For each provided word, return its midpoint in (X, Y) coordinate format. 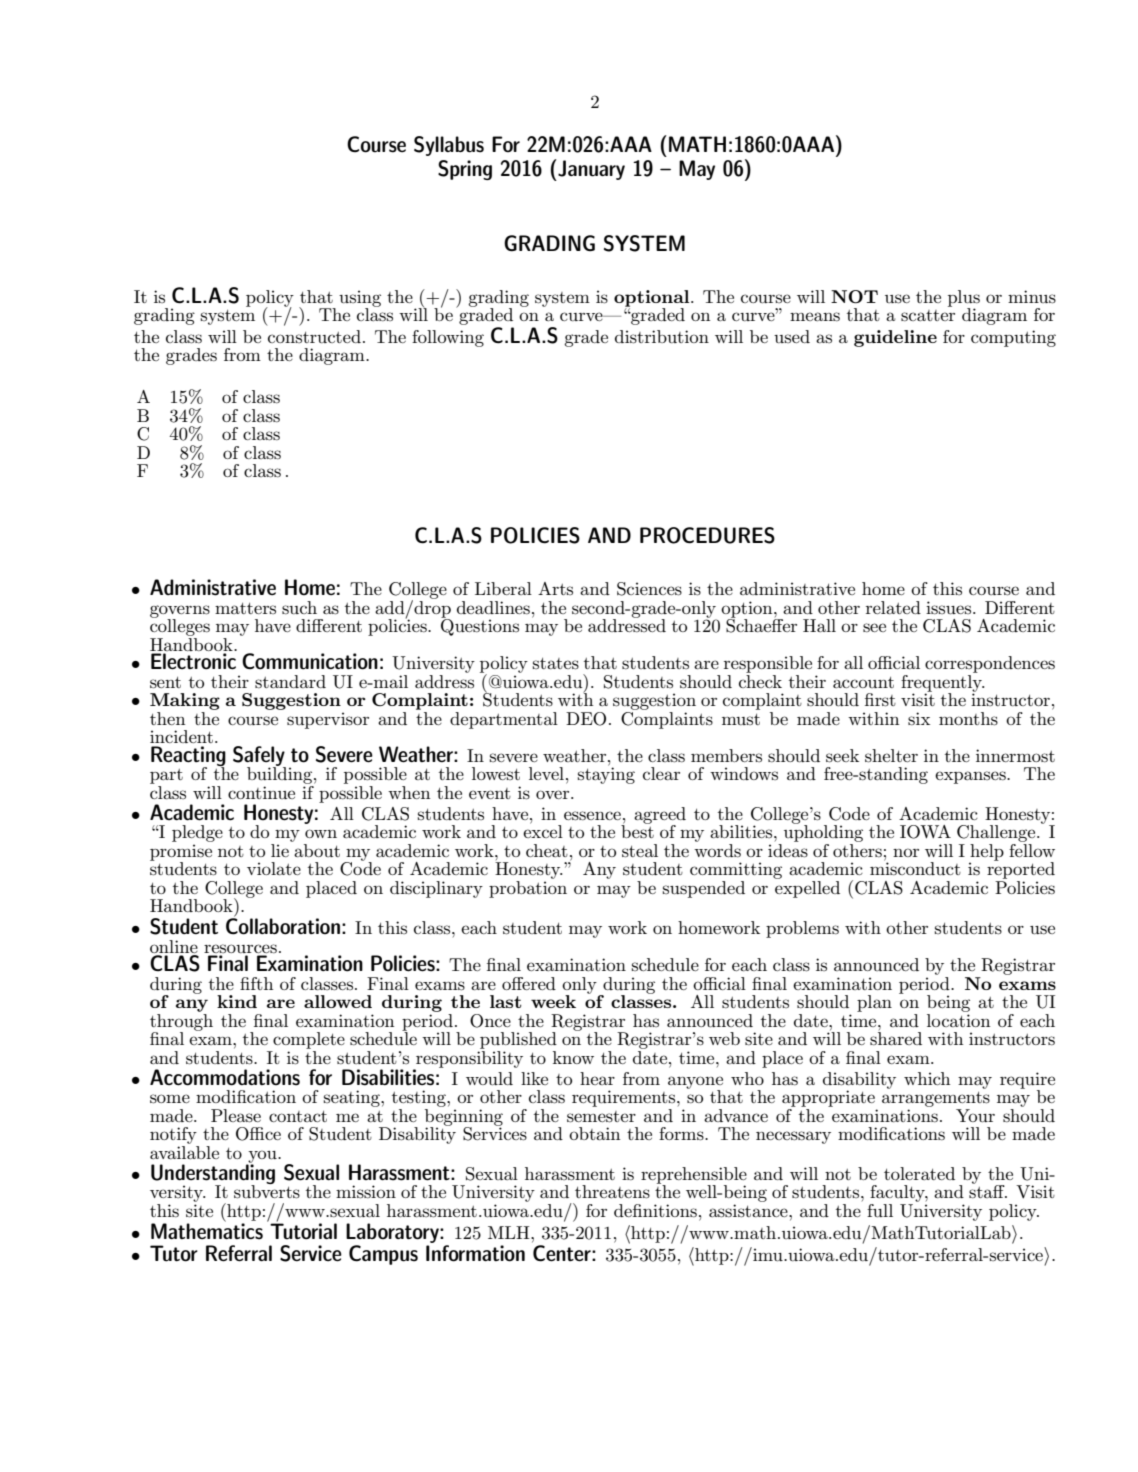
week (553, 1001)
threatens (612, 1192)
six (919, 719)
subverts (267, 1191)
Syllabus (449, 146)
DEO (586, 719)
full (880, 1211)
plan (874, 1003)
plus (964, 299)
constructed (314, 336)
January (590, 170)
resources (240, 950)
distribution (662, 337)
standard (290, 682)
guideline (895, 338)
